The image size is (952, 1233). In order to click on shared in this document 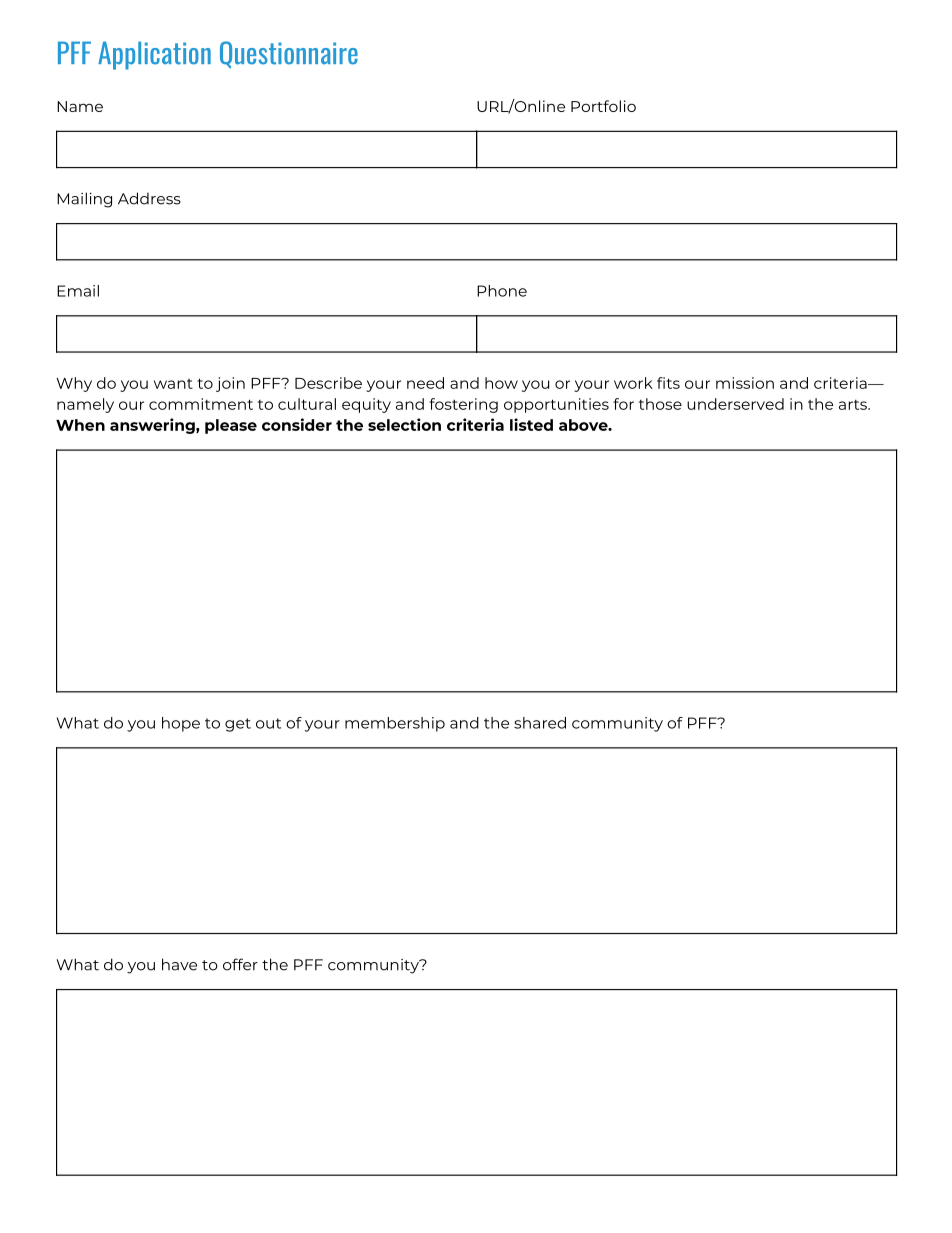, I will do `click(540, 723)`.
